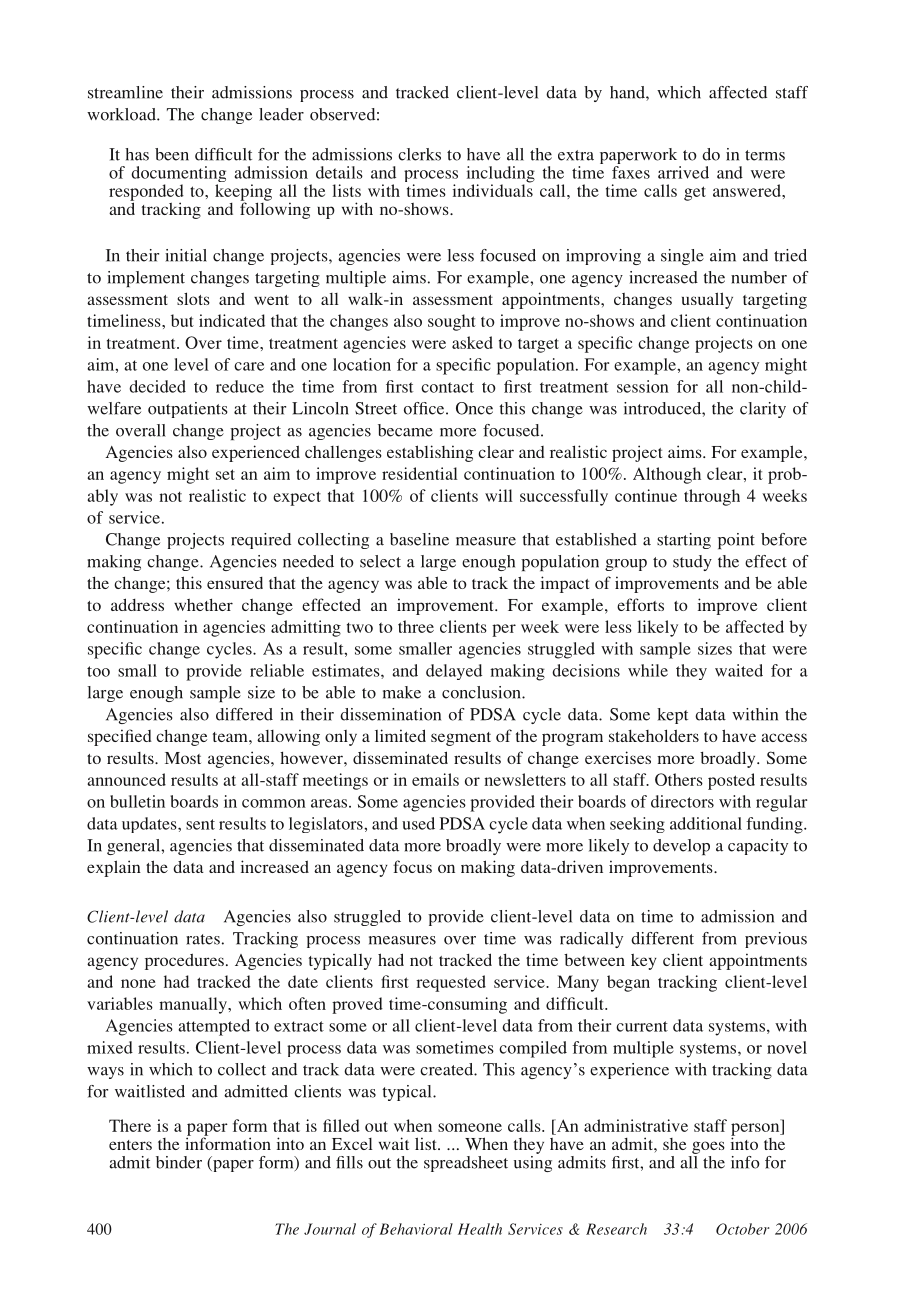 The width and height of the image is (904, 1316). What do you see at coordinates (683, 172) in the image?
I see `arrived` at bounding box center [683, 172].
